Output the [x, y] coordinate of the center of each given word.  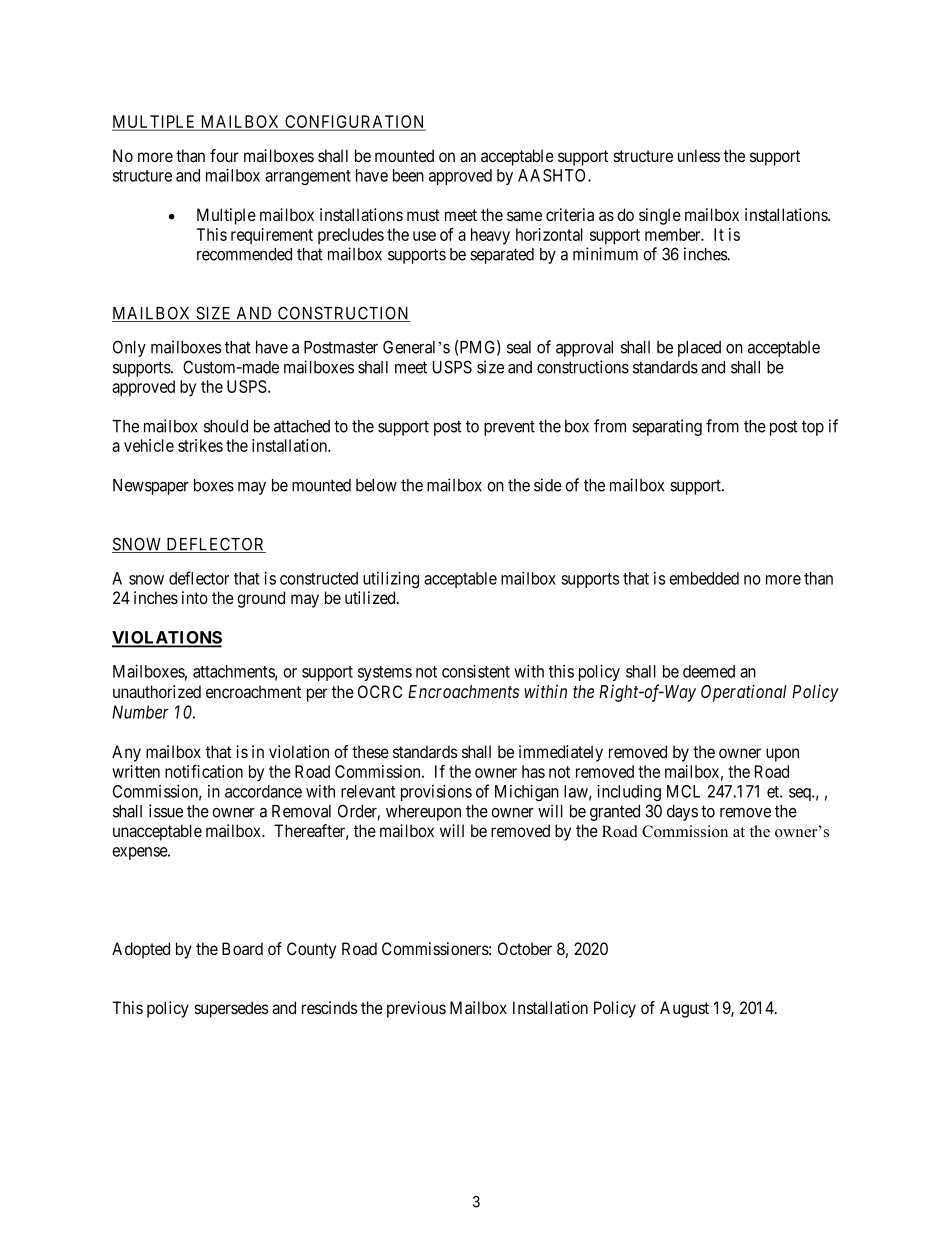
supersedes [231, 1009]
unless [699, 155]
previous [416, 1009]
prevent [509, 428]
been [408, 175]
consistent [476, 671]
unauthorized [157, 692]
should [226, 426]
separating [667, 427]
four [224, 155]
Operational [743, 693]
